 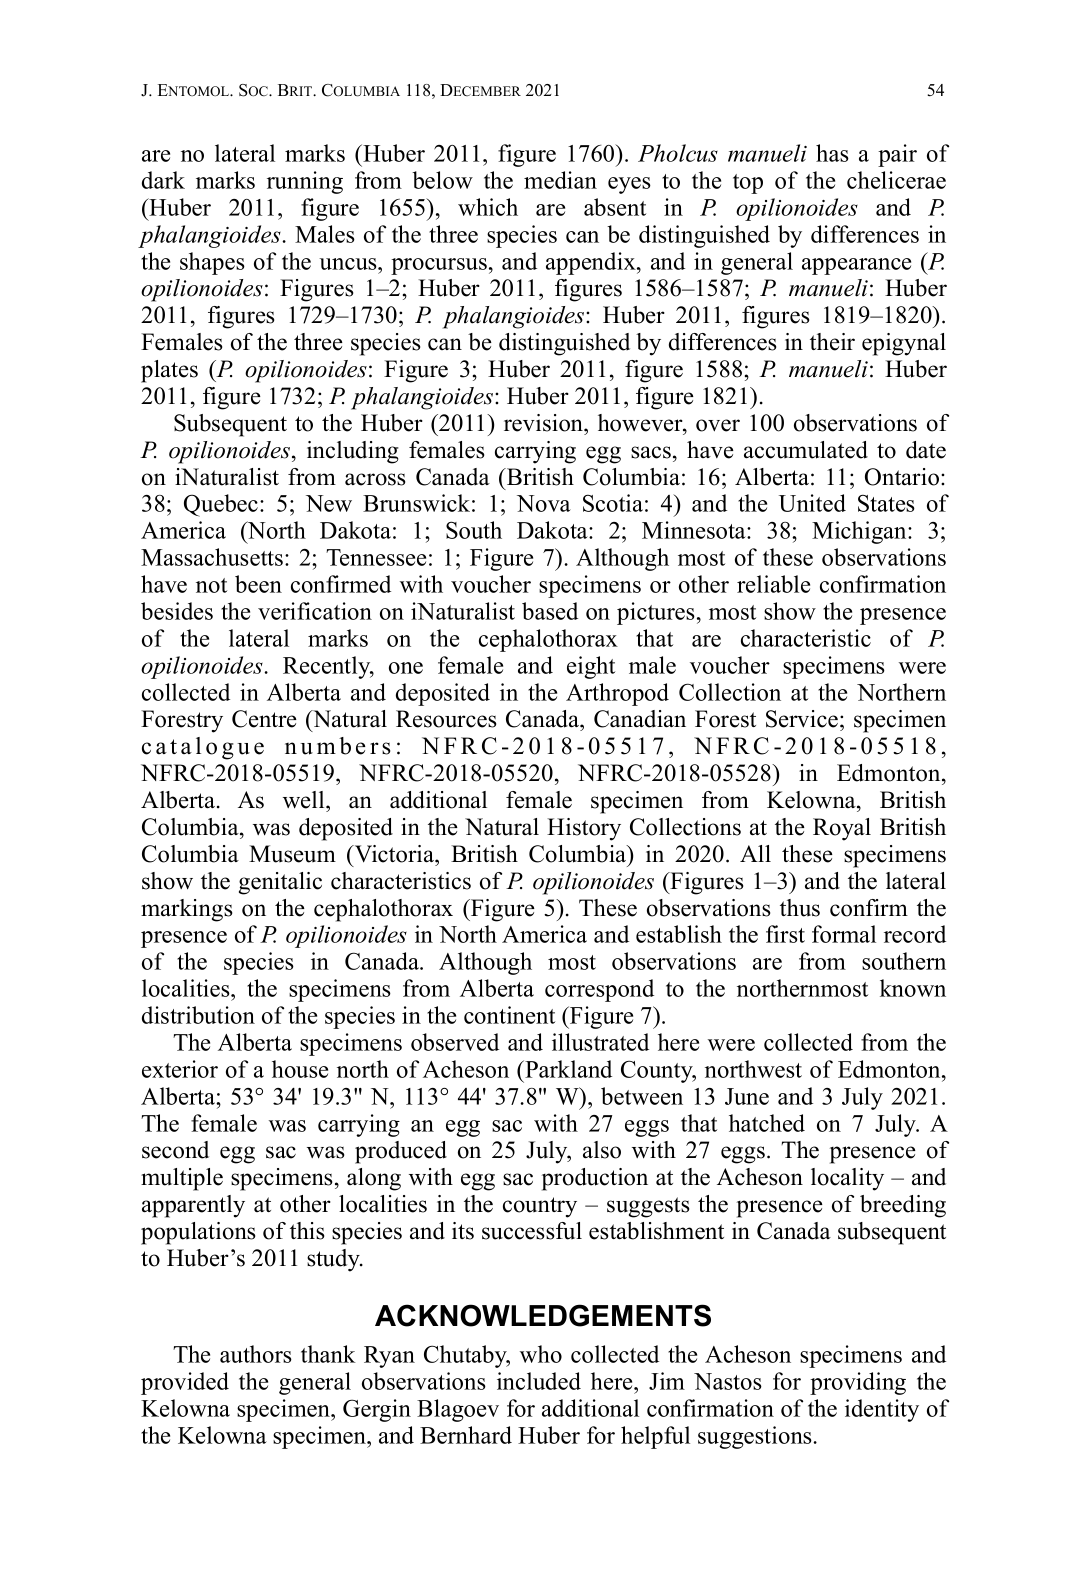 I want to click on Quebec, so click(x=221, y=505).
